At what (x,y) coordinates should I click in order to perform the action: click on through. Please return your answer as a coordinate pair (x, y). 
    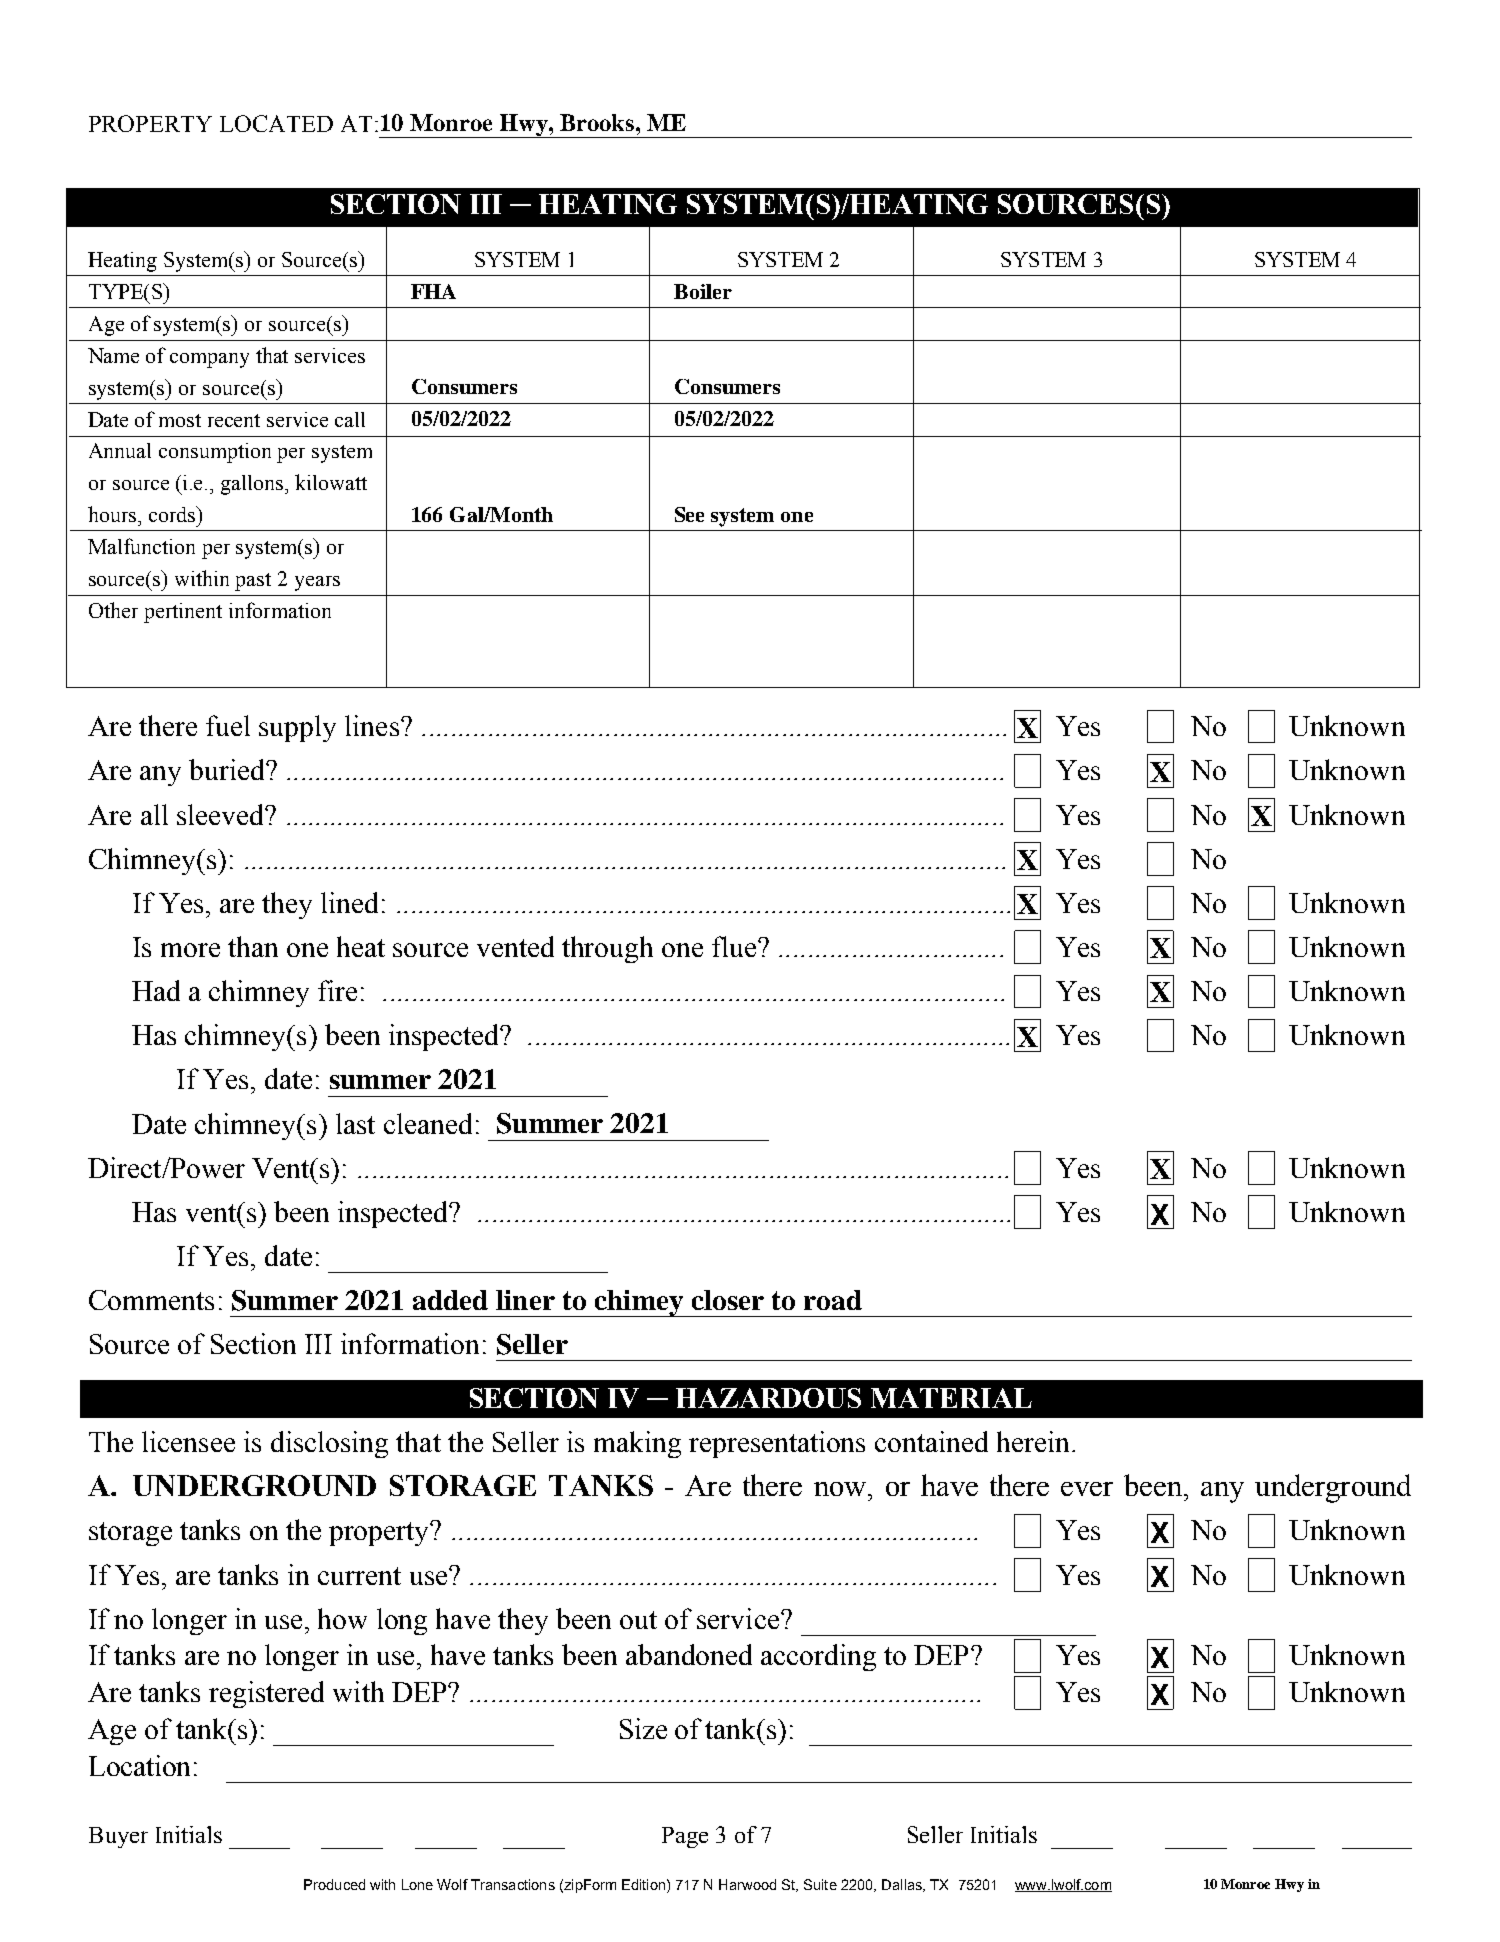
    Looking at the image, I should click on (607, 949).
